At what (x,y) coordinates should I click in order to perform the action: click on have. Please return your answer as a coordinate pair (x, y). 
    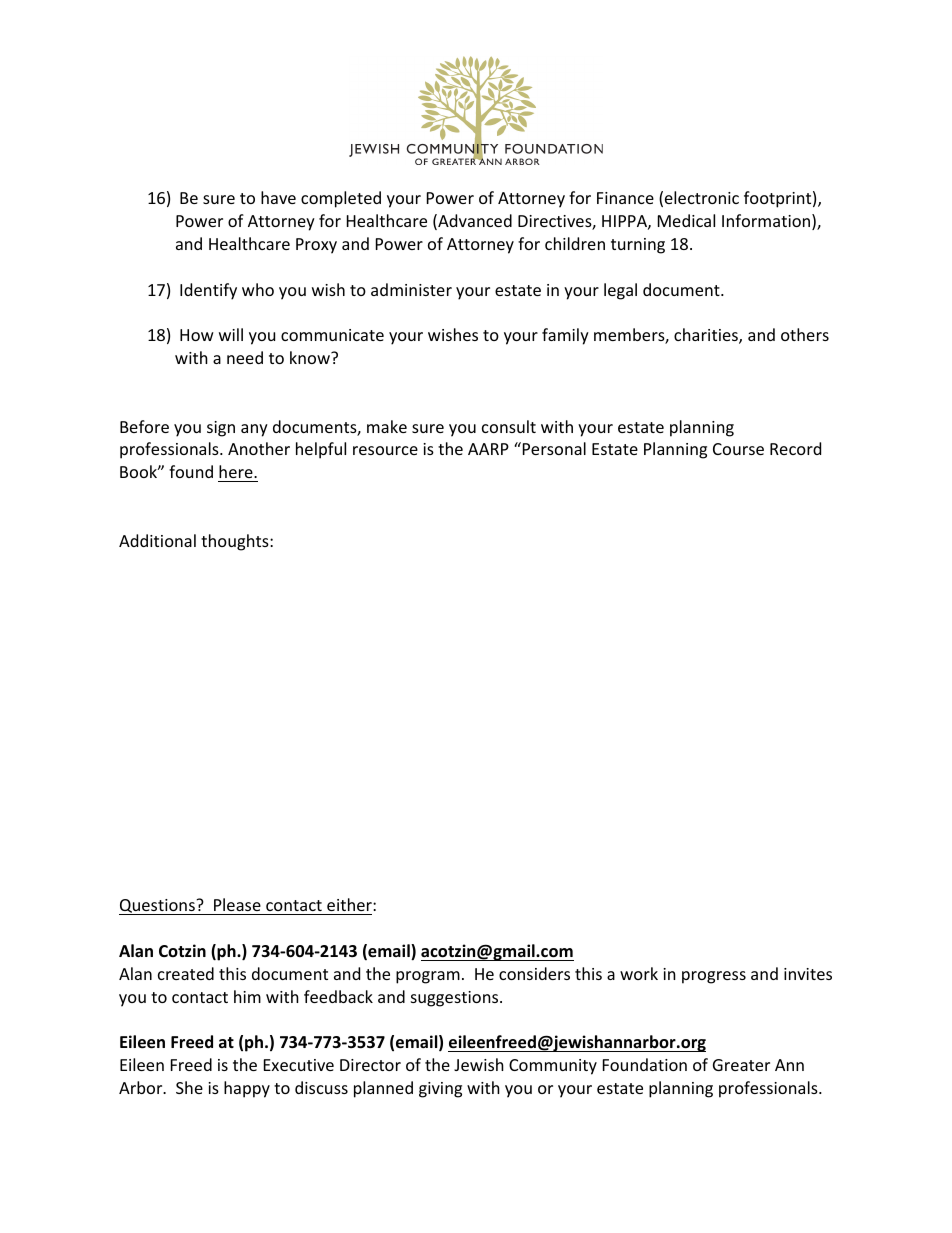
    Looking at the image, I should click on (278, 197).
